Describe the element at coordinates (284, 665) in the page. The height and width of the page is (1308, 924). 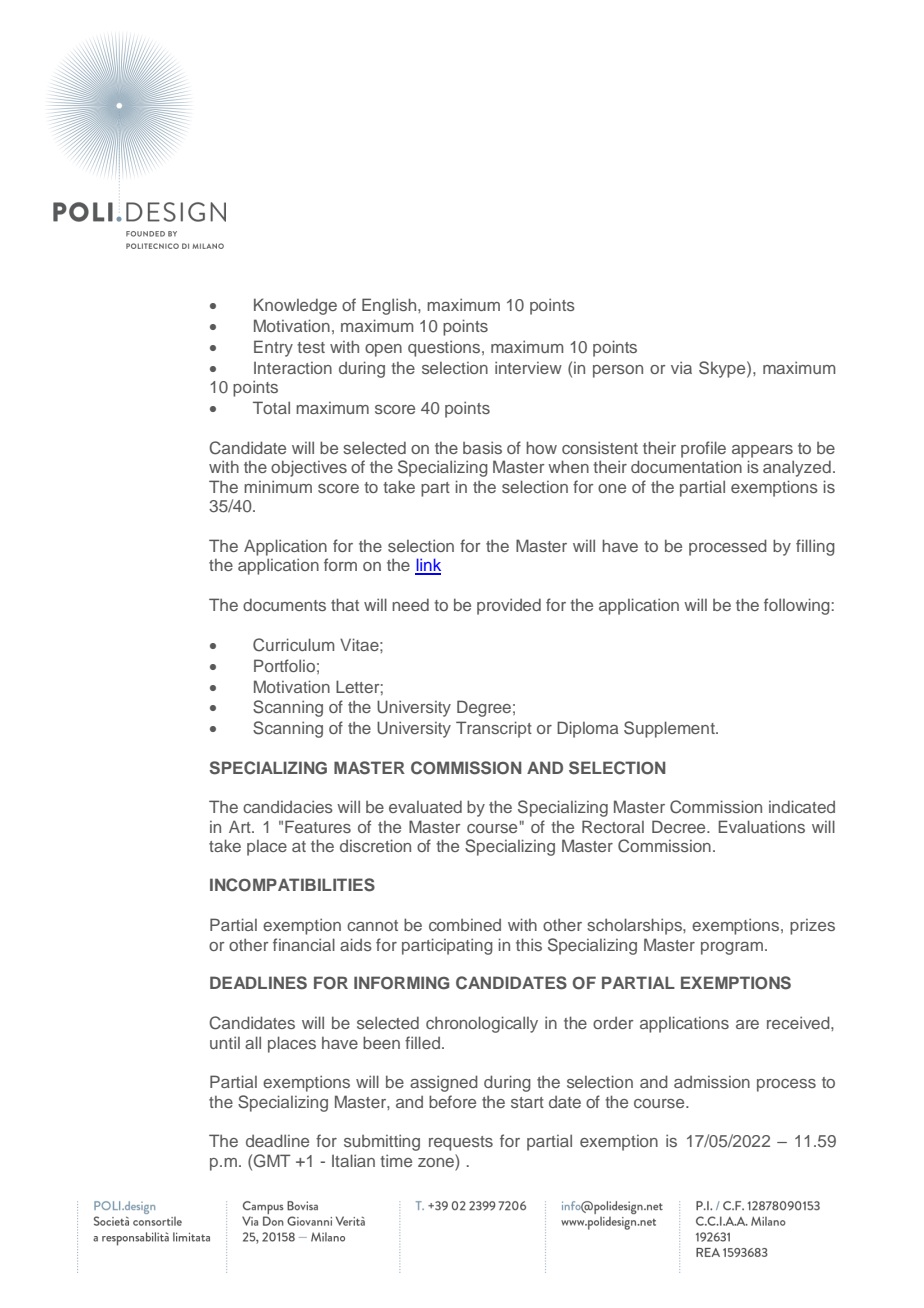
I see `Portfolio` at that location.
